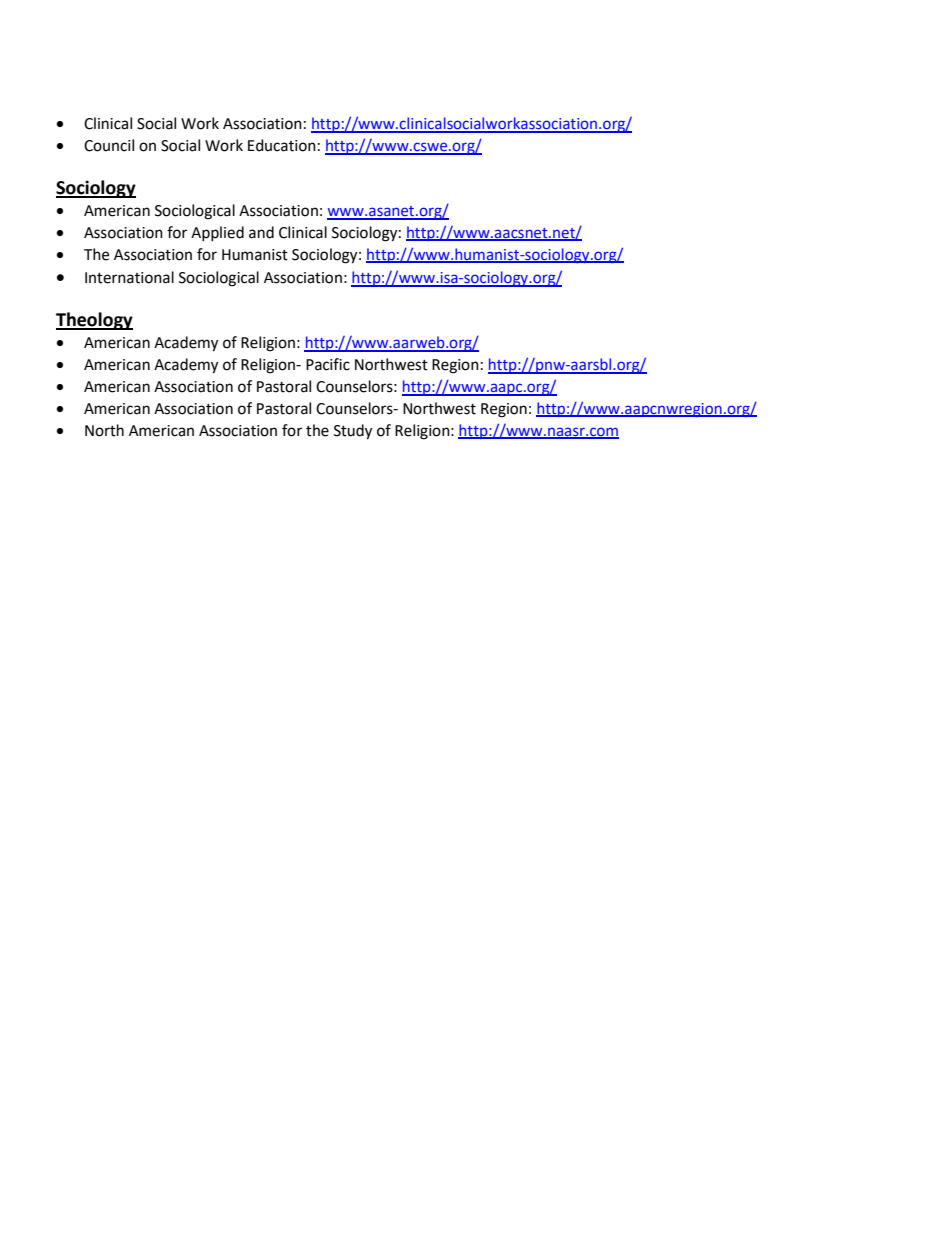 The height and width of the document is (1233, 952). Describe the element at coordinates (129, 277) in the document. I see `International` at that location.
